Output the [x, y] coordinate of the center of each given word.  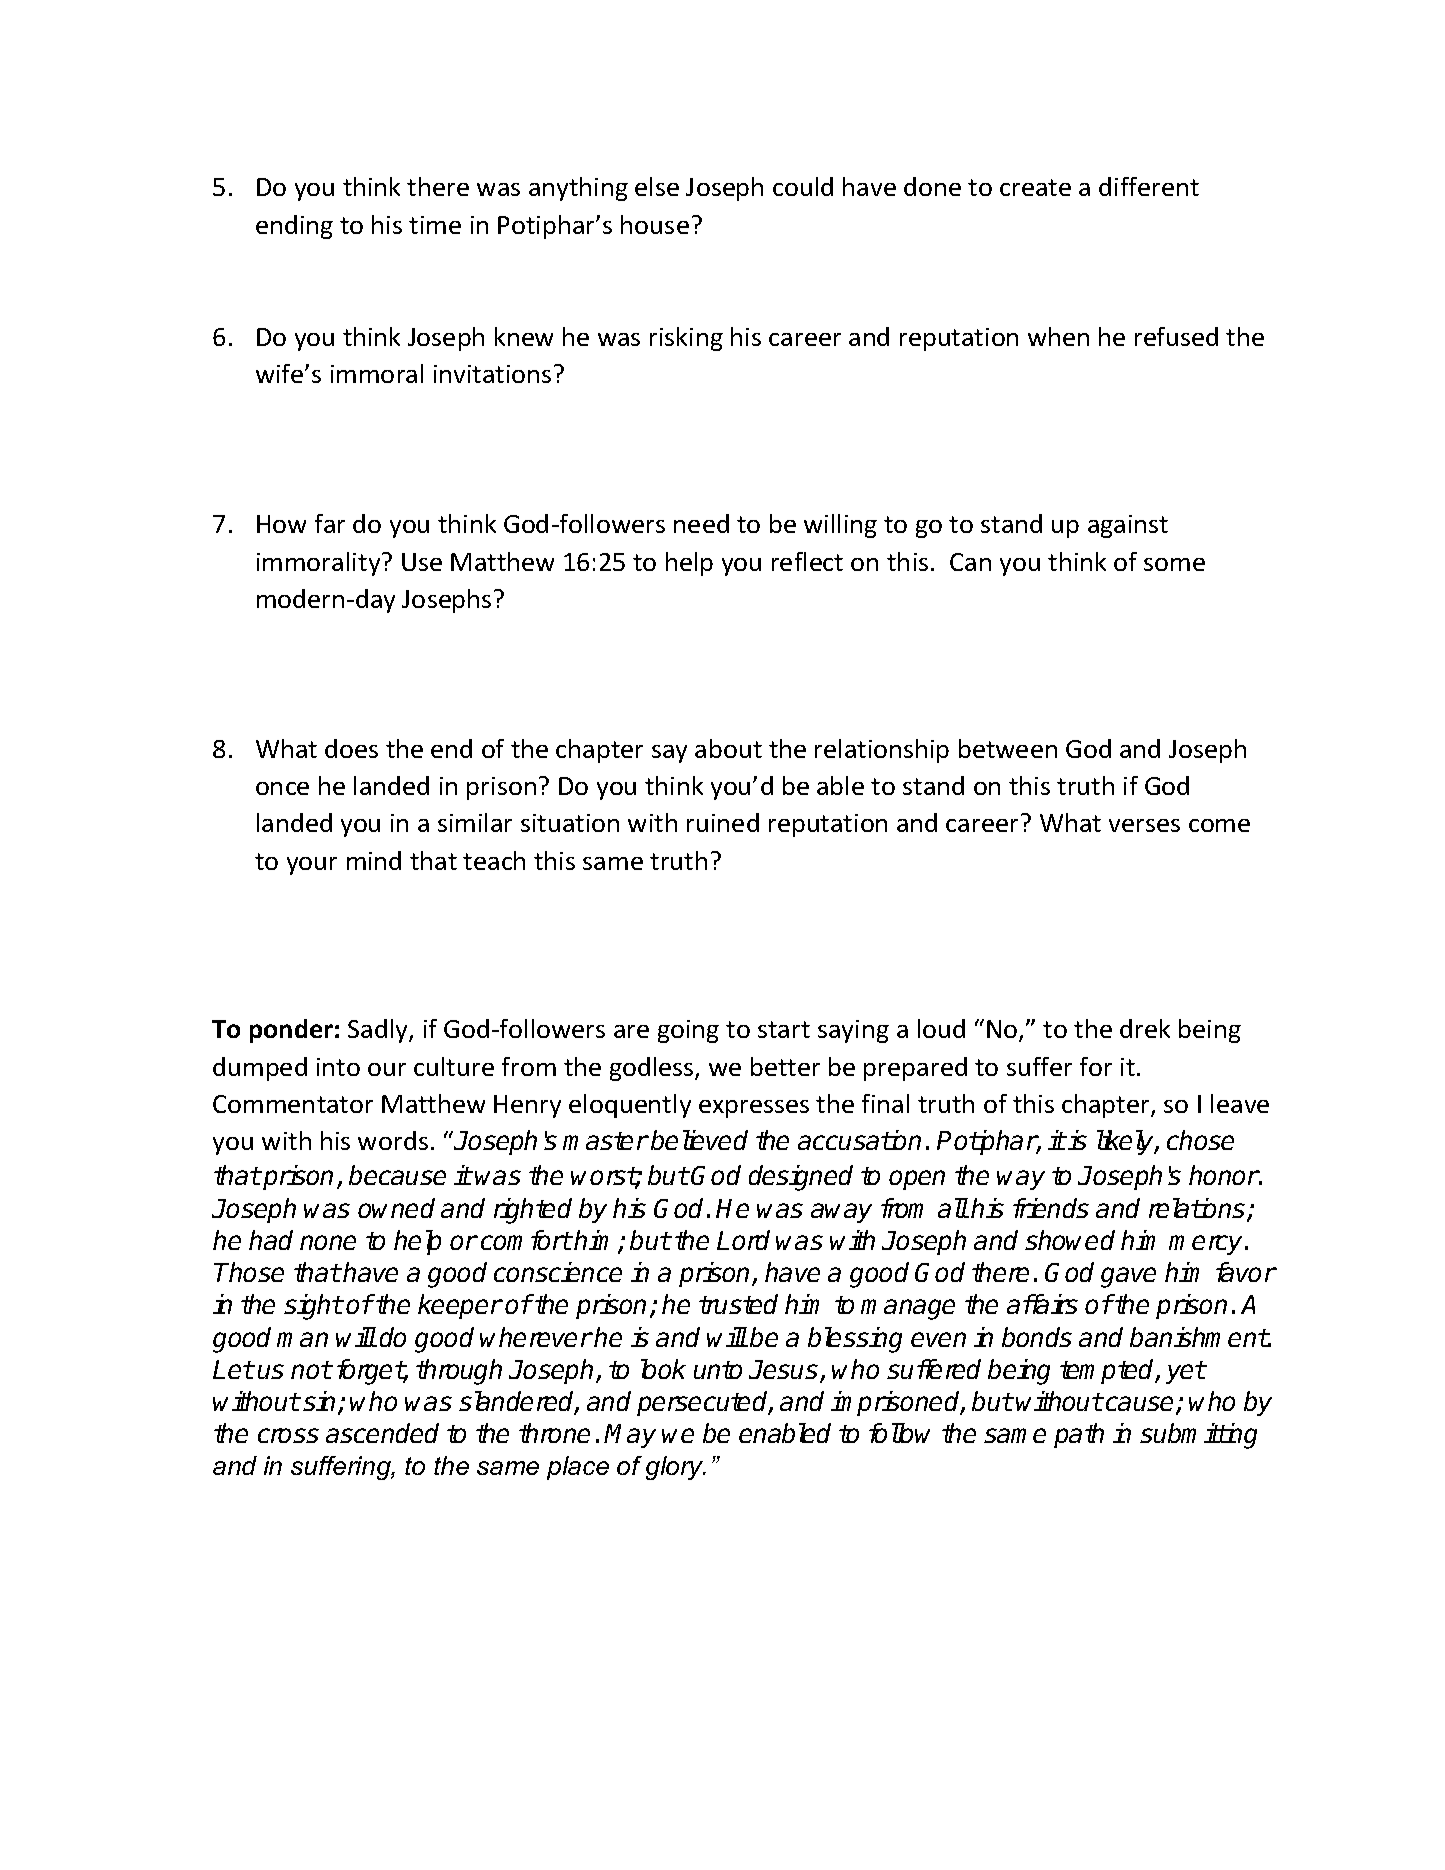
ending [294, 227]
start [784, 1029]
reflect [807, 561]
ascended [382, 1433]
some [1174, 564]
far [330, 523]
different [1149, 186]
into [338, 1067]
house [655, 224]
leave [1240, 1103]
